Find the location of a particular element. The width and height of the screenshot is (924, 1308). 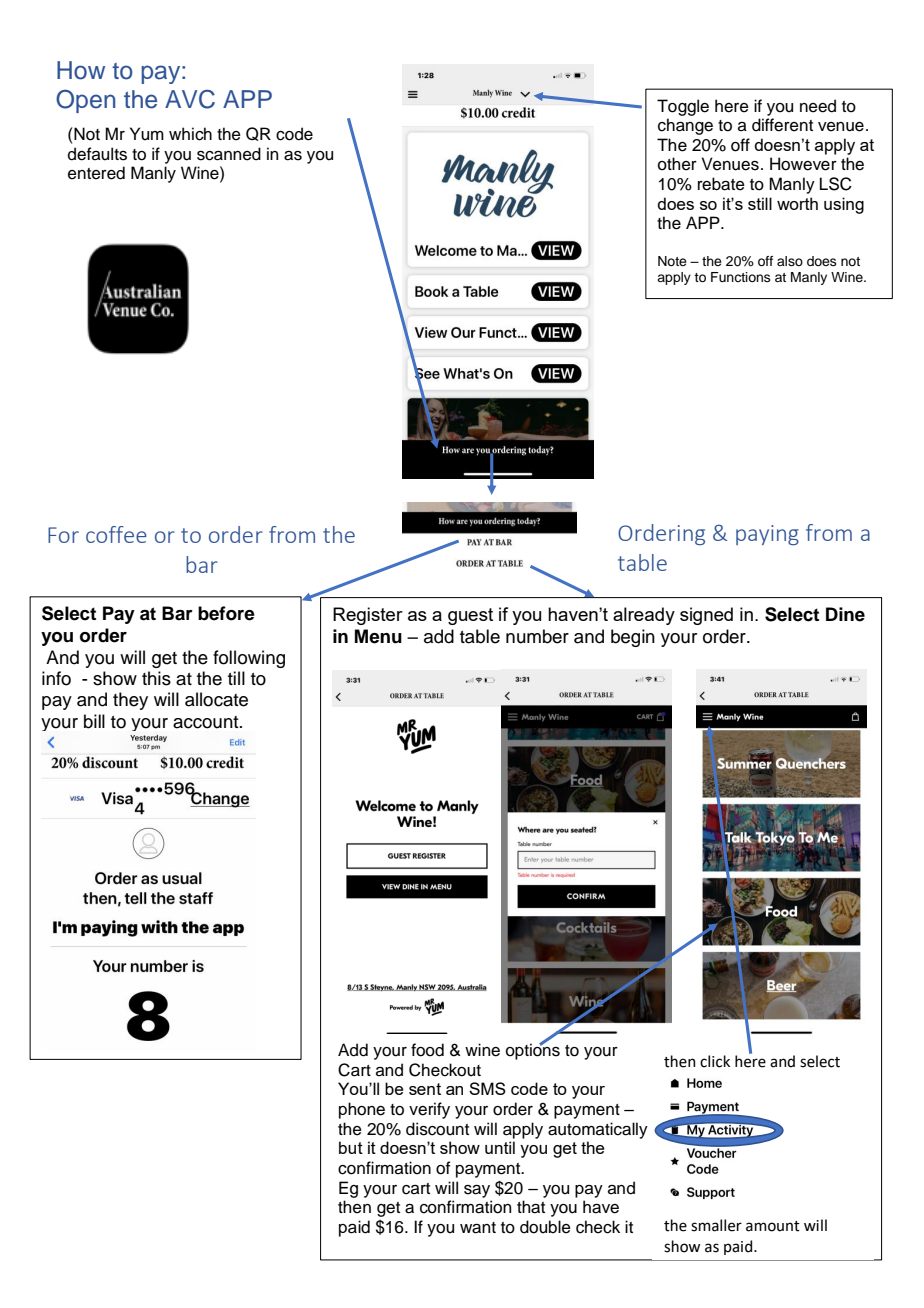

food is located at coordinates (427, 1050).
